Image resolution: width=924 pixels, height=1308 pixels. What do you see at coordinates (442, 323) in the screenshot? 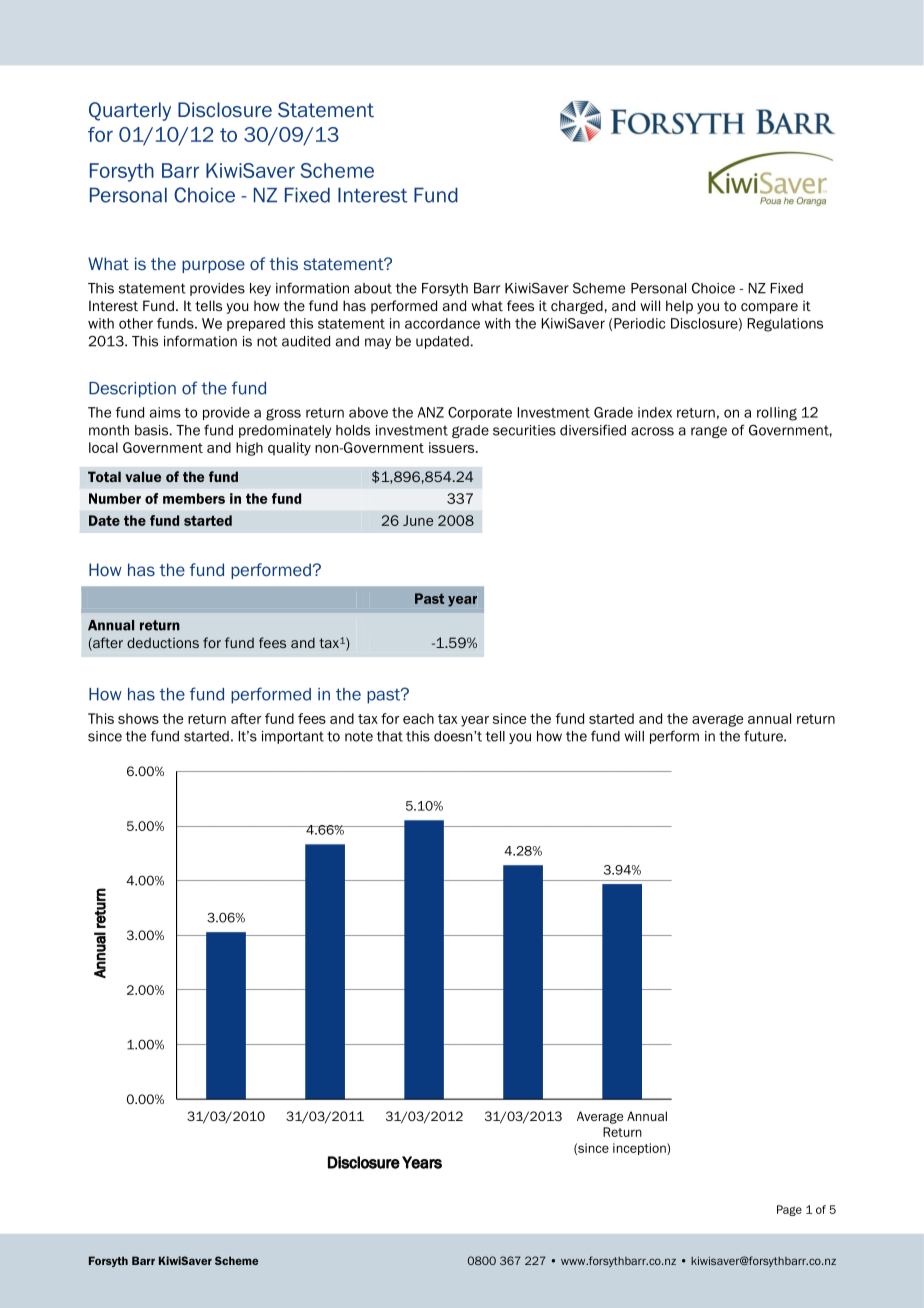
I see `accordance` at bounding box center [442, 323].
